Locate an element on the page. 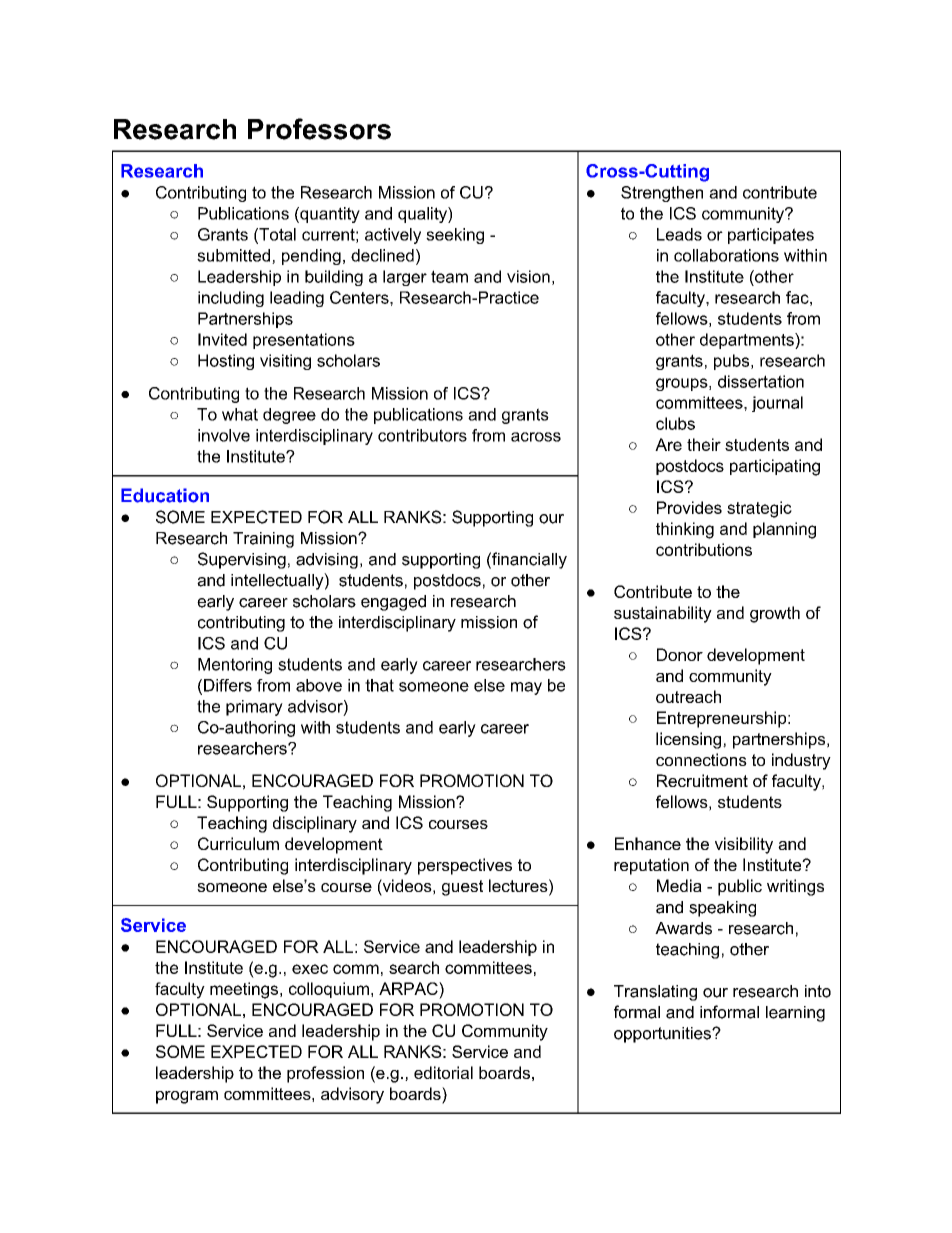  program is located at coordinates (187, 1097).
